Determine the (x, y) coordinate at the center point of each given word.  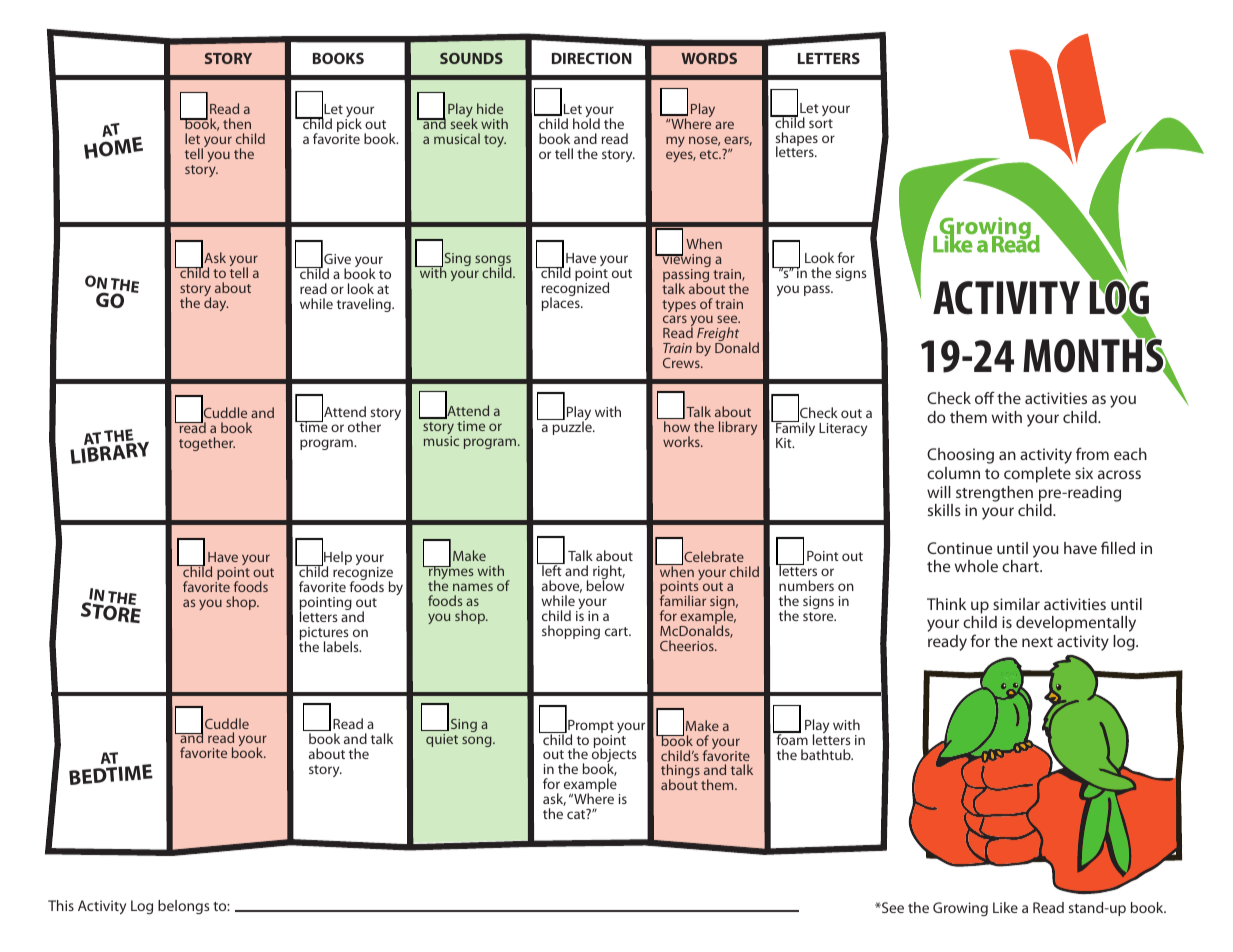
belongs (183, 907)
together (207, 444)
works (682, 441)
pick (349, 126)
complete (1037, 475)
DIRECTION (592, 58)
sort (821, 123)
